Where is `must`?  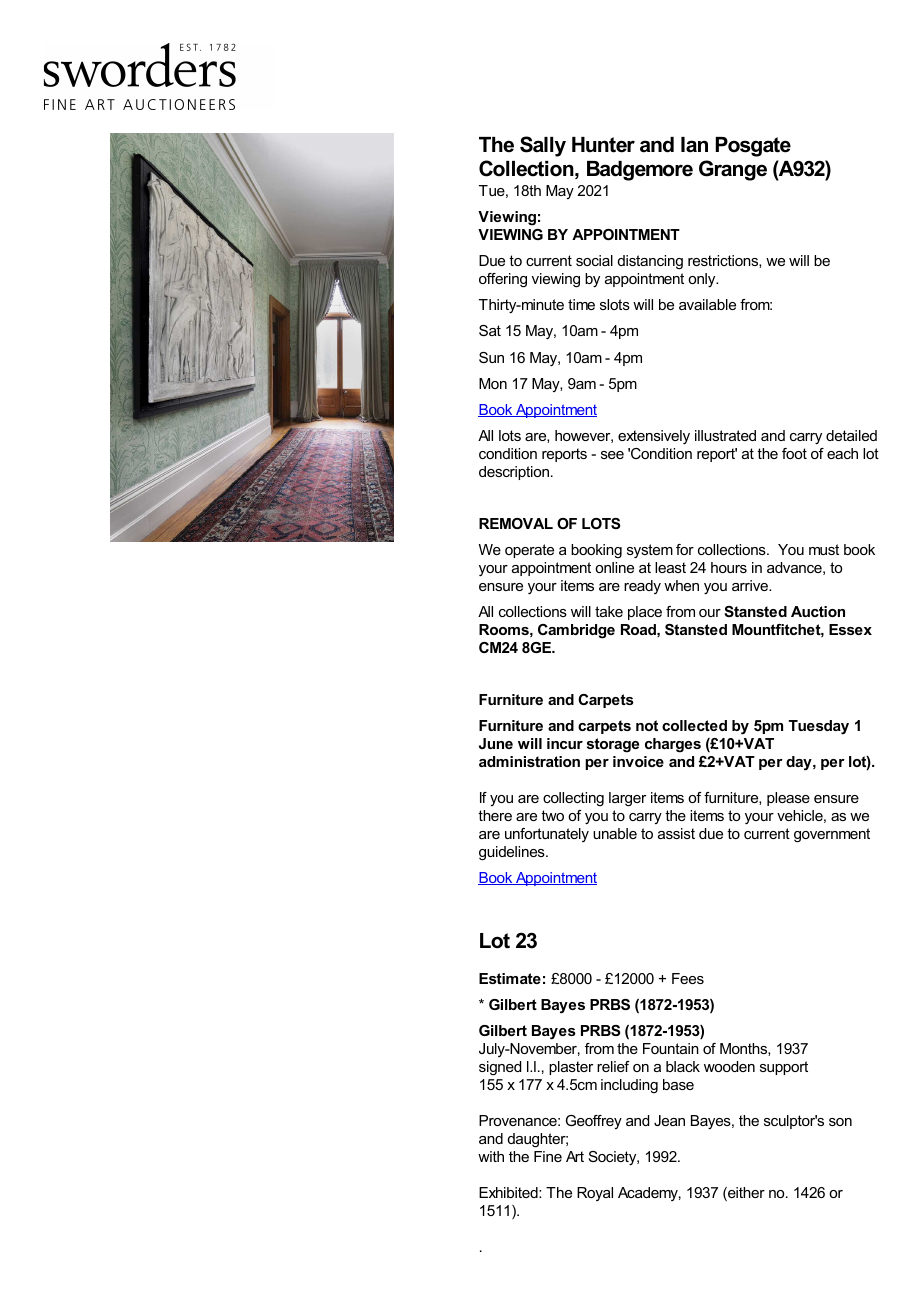 must is located at coordinates (824, 549).
